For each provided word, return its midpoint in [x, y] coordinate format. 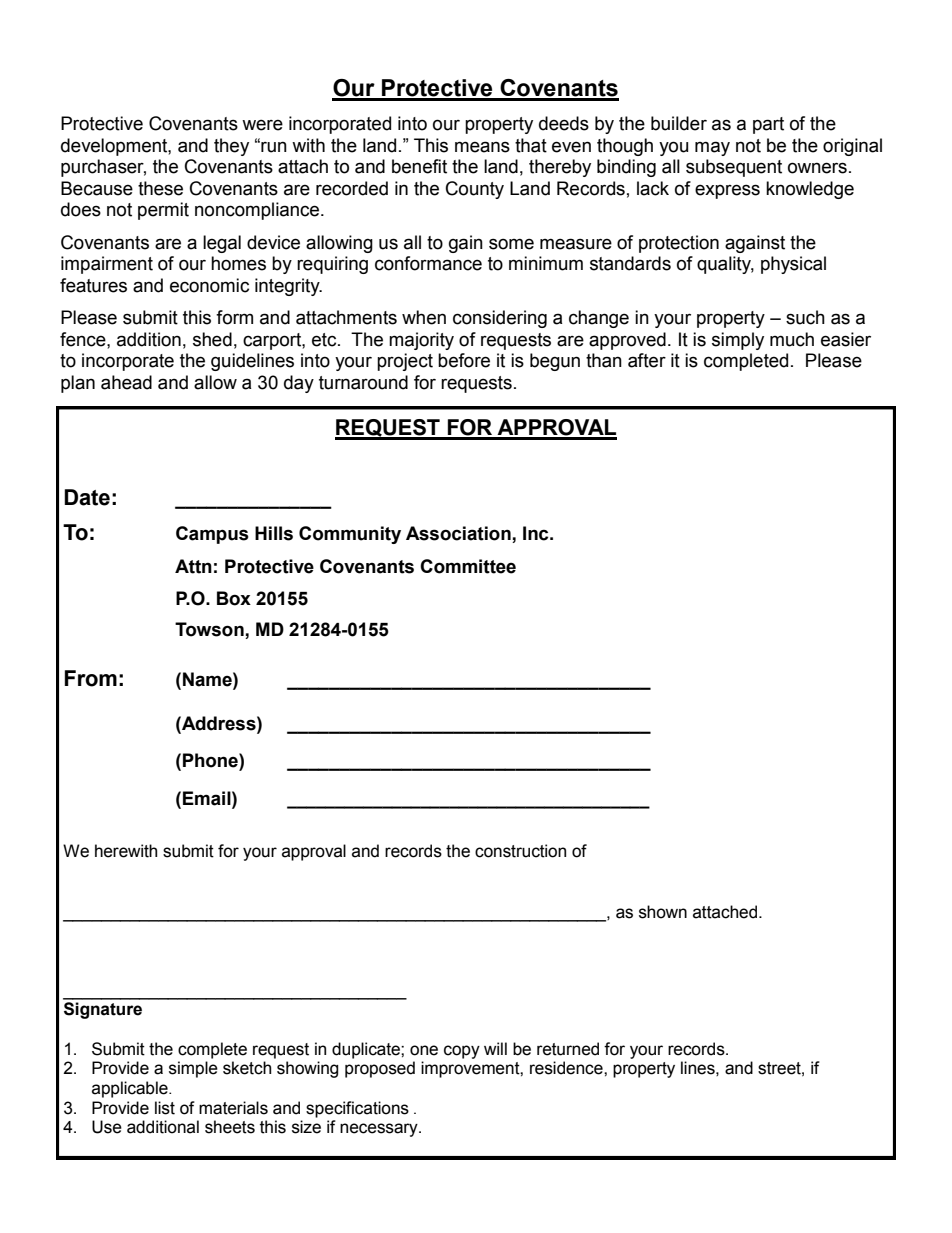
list [165, 1108]
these [160, 188]
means [482, 147]
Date [87, 497]
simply [738, 341]
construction [520, 851]
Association [459, 534]
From [91, 678]
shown [663, 912]
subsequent [734, 168]
